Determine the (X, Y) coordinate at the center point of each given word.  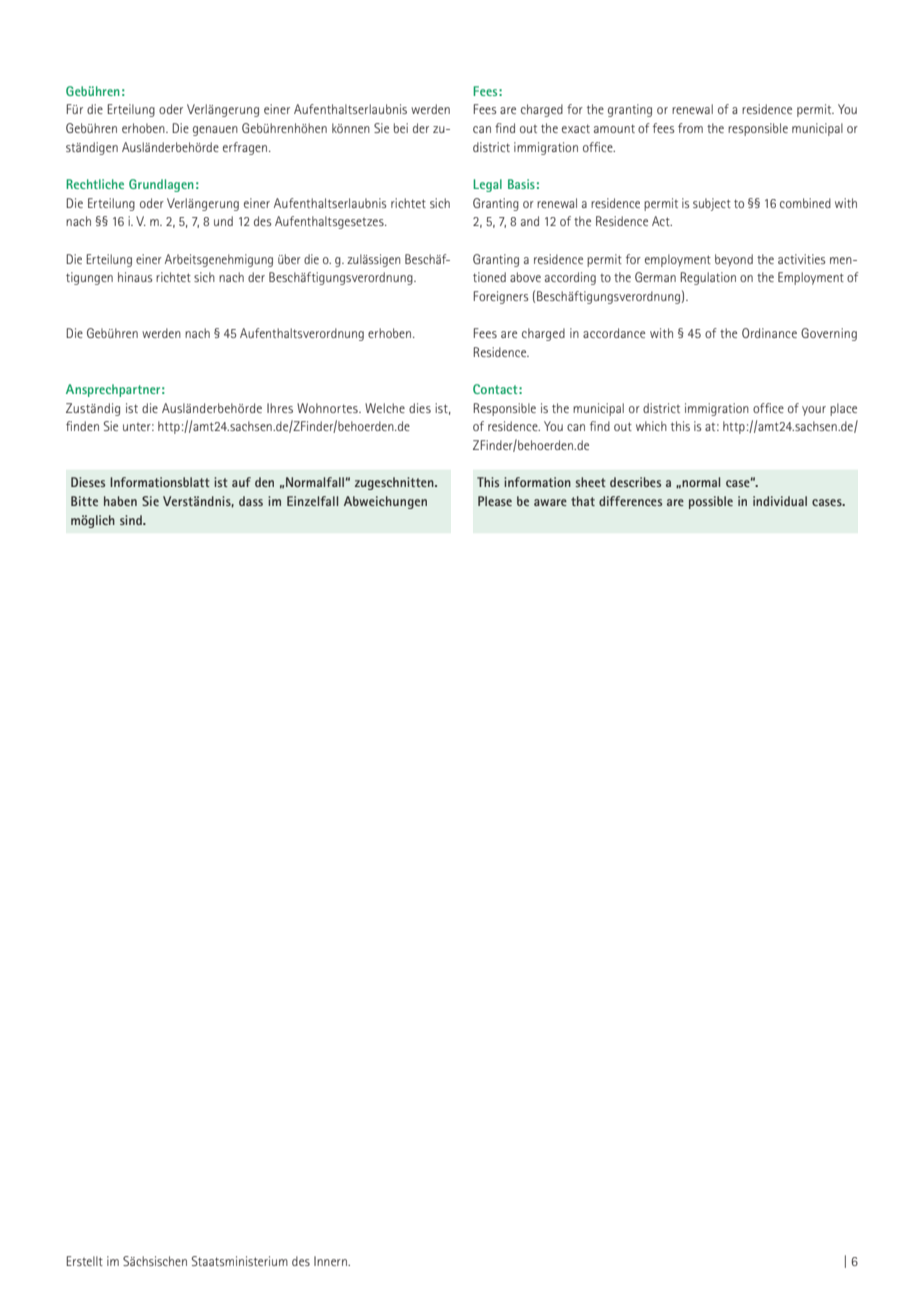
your (814, 411)
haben (120, 501)
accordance (614, 333)
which (651, 426)
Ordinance (769, 333)
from (690, 128)
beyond (734, 260)
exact (576, 128)
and (530, 221)
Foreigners (500, 297)
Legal (487, 185)
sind (132, 520)
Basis (521, 184)
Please (495, 501)
